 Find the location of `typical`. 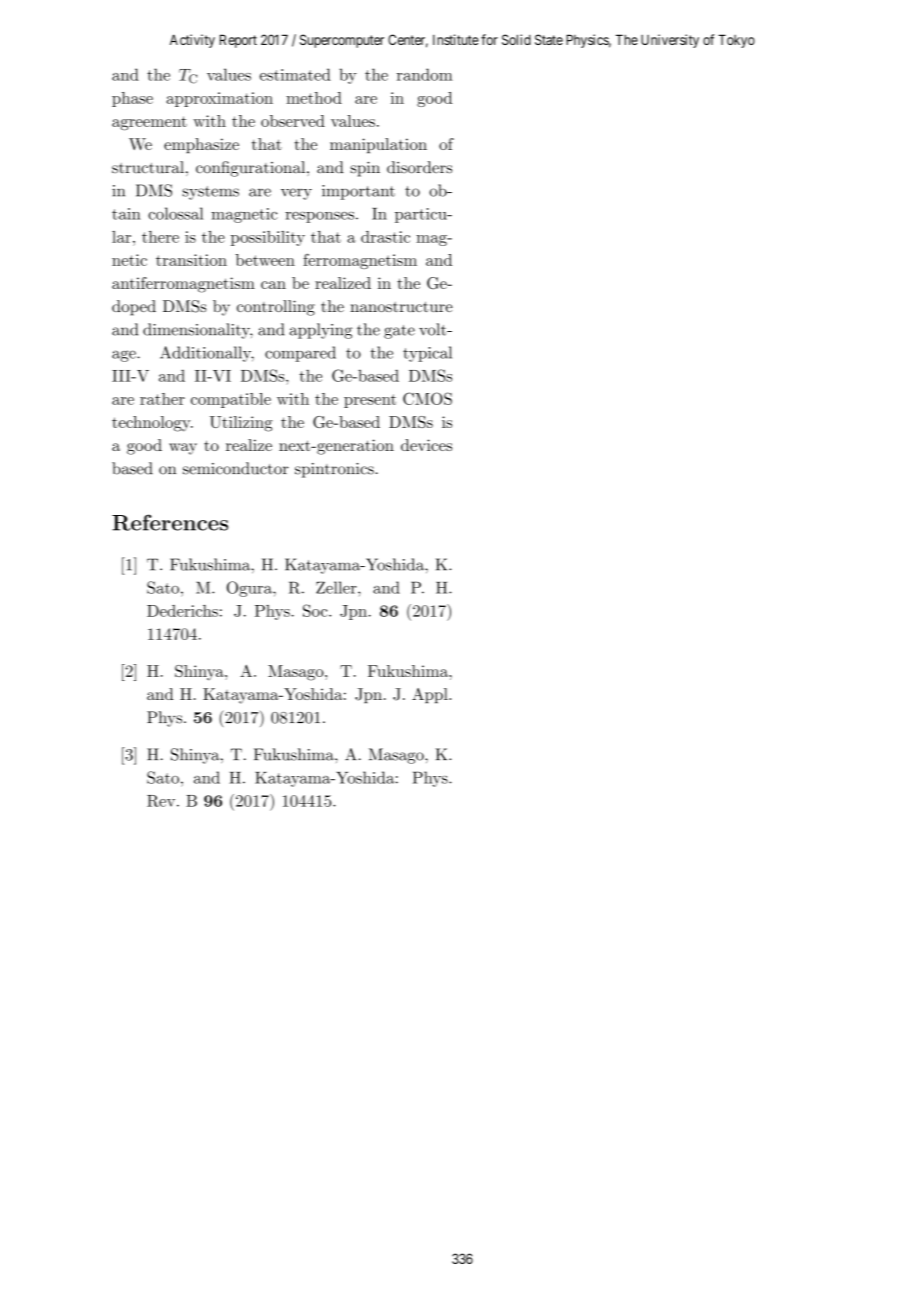

typical is located at coordinates (427, 354).
